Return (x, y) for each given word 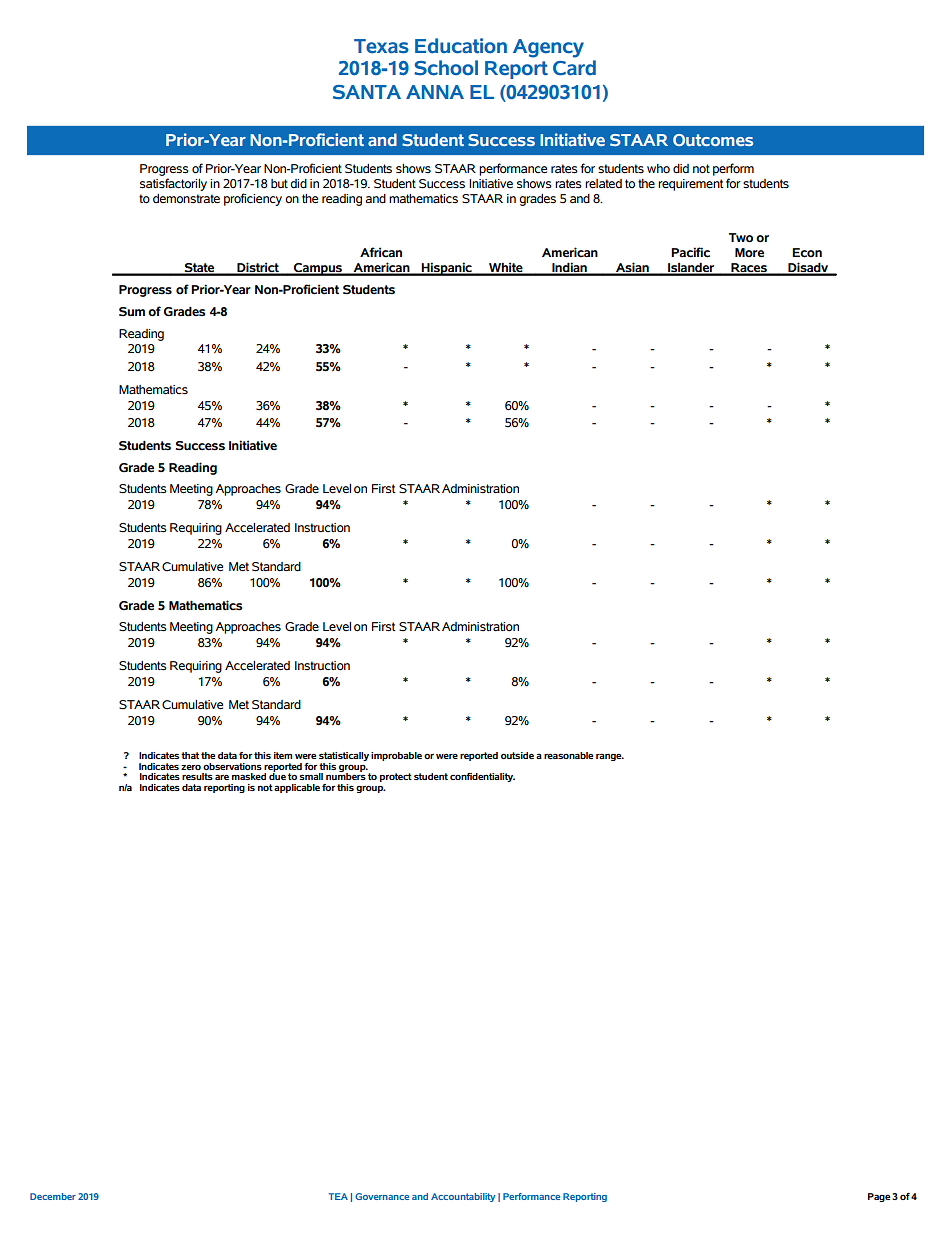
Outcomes (713, 140)
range (610, 757)
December (53, 1196)
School (446, 68)
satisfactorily (173, 184)
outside (517, 755)
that (190, 755)
